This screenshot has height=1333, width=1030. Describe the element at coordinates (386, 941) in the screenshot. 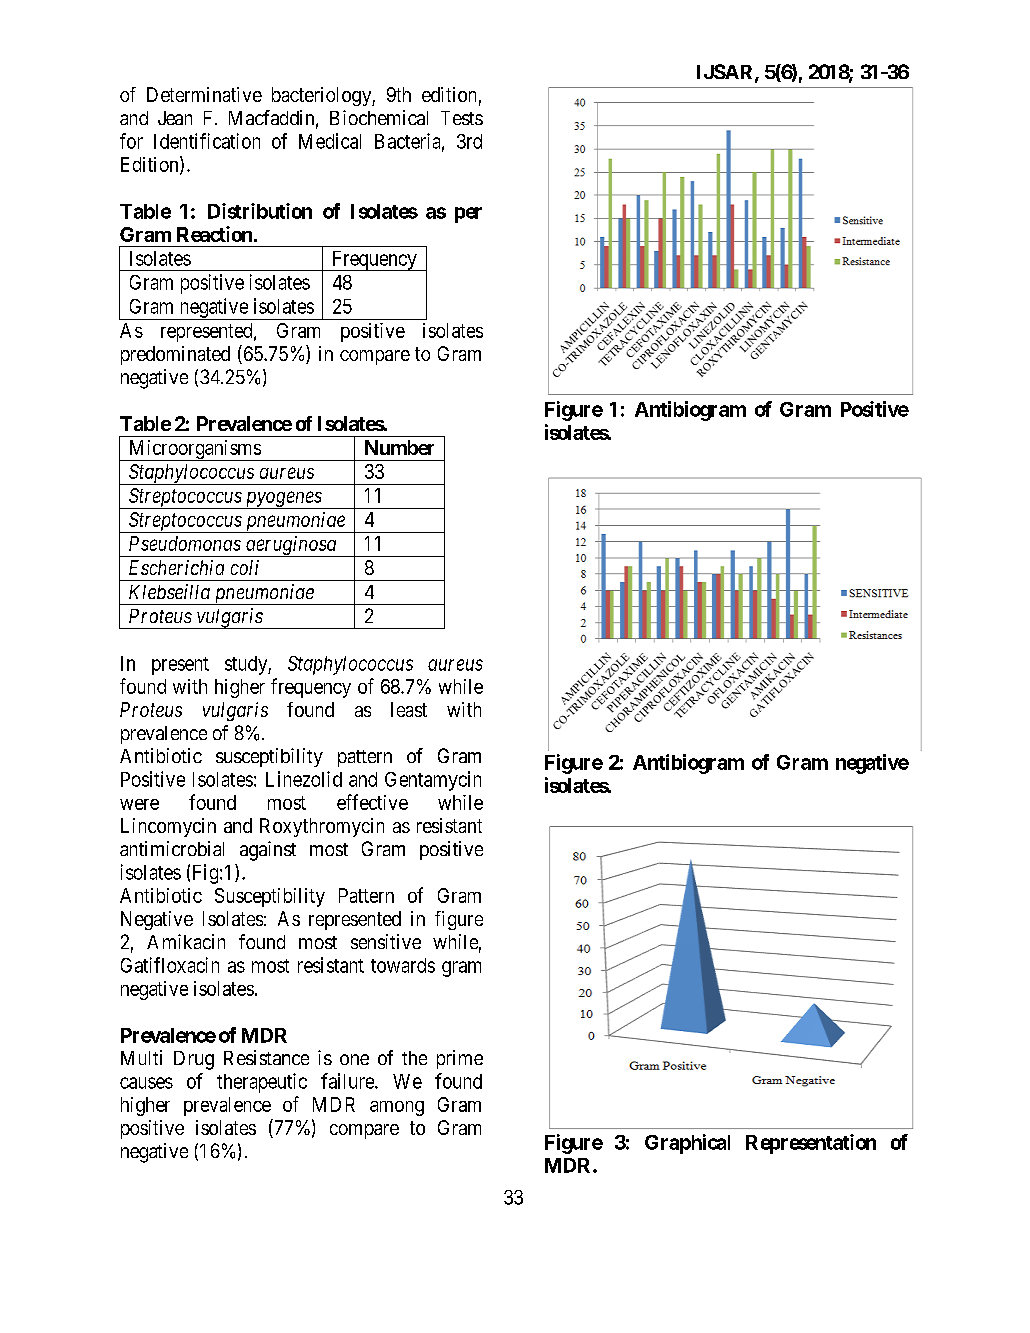

I see `sensitive` at that location.
